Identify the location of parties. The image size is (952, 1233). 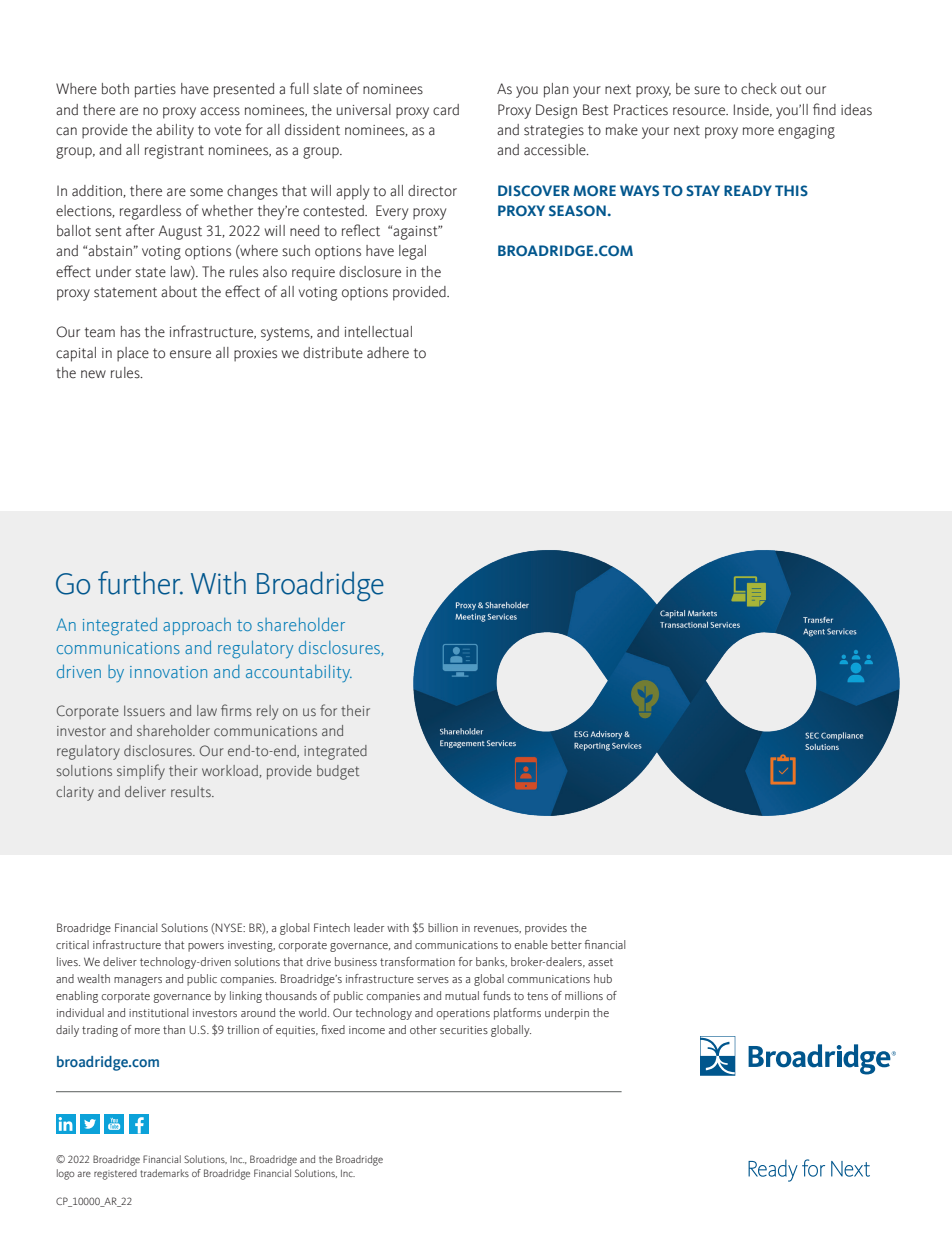
(155, 91).
